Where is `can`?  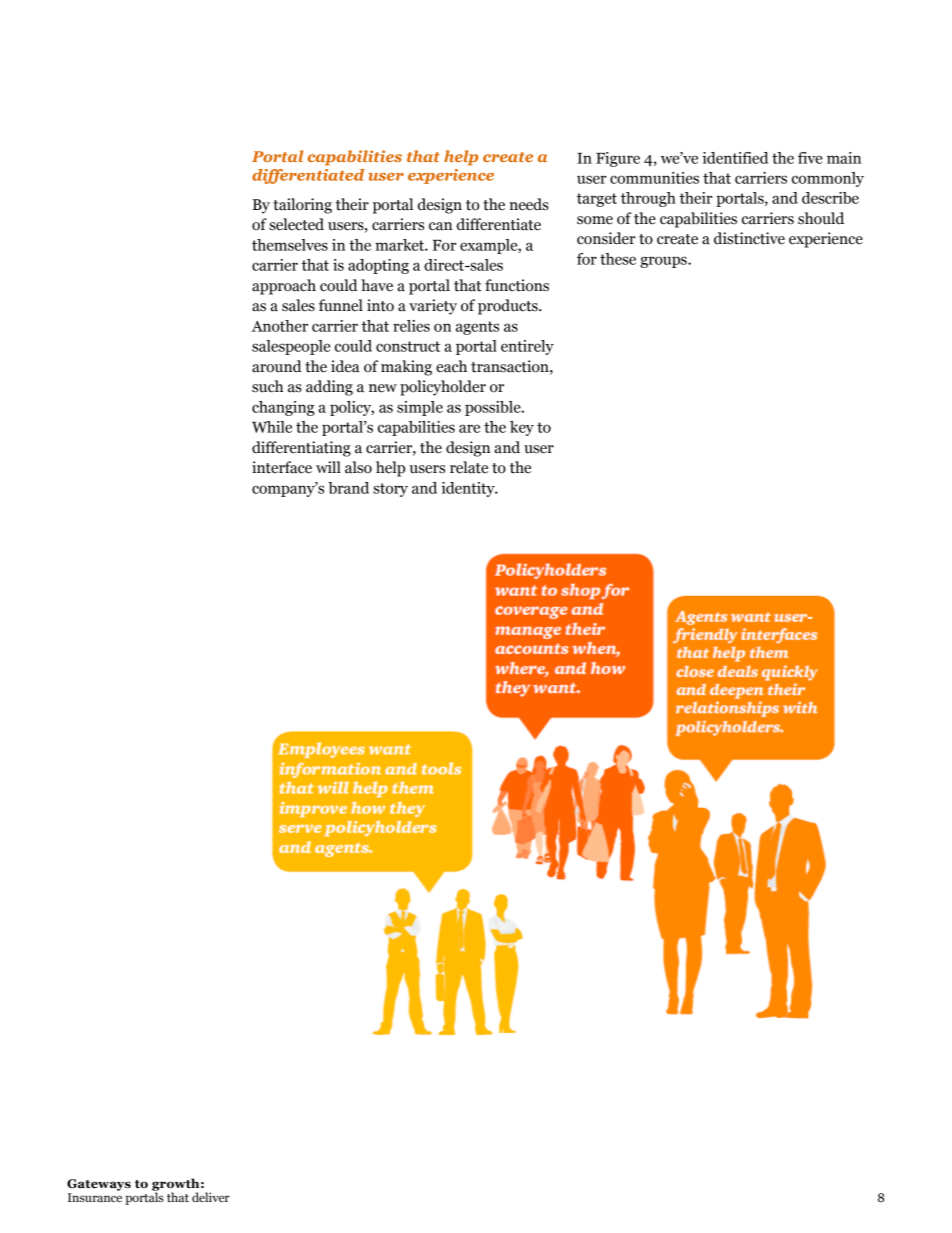 can is located at coordinates (440, 226).
